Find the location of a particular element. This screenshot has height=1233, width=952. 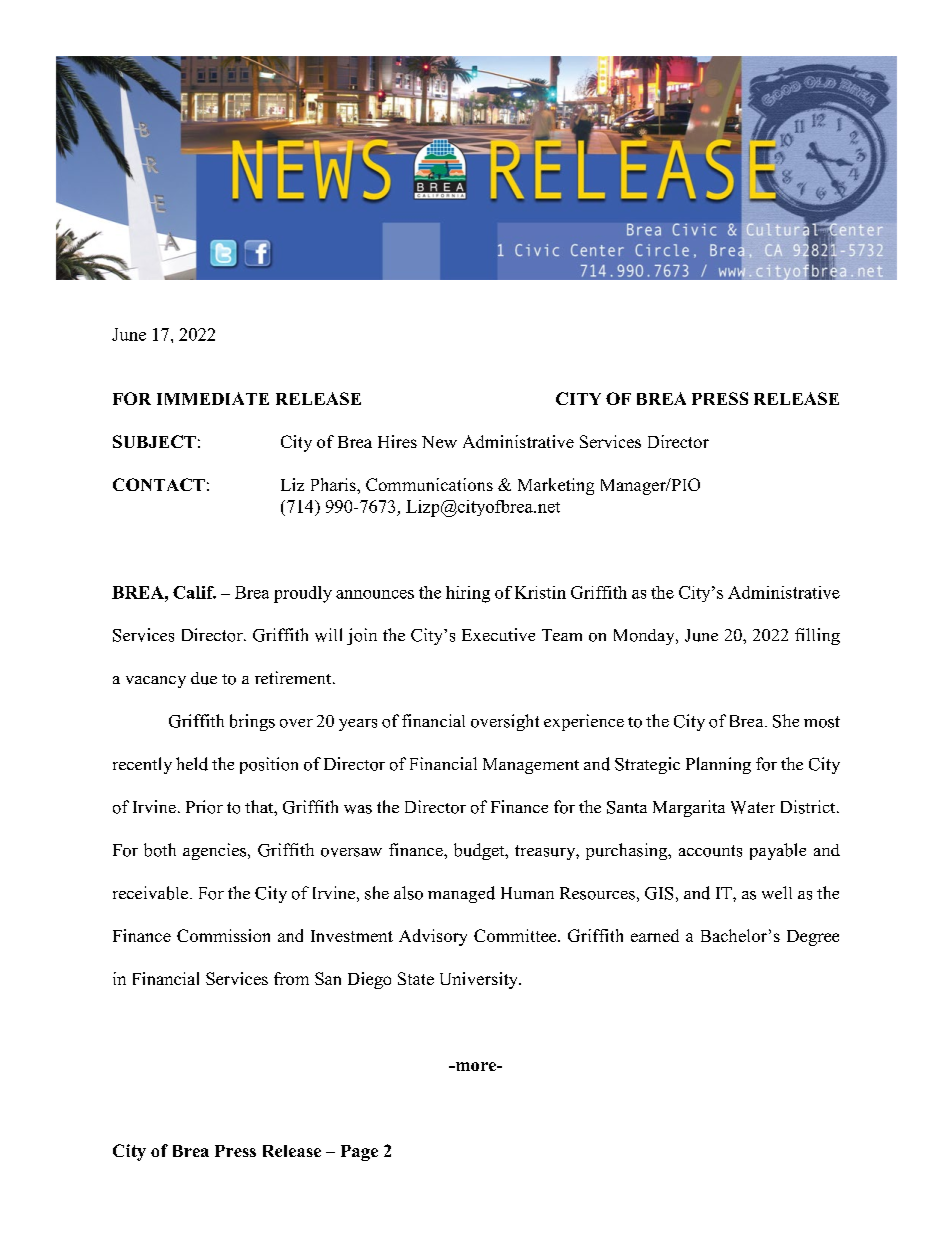

Page is located at coordinates (359, 1153).
